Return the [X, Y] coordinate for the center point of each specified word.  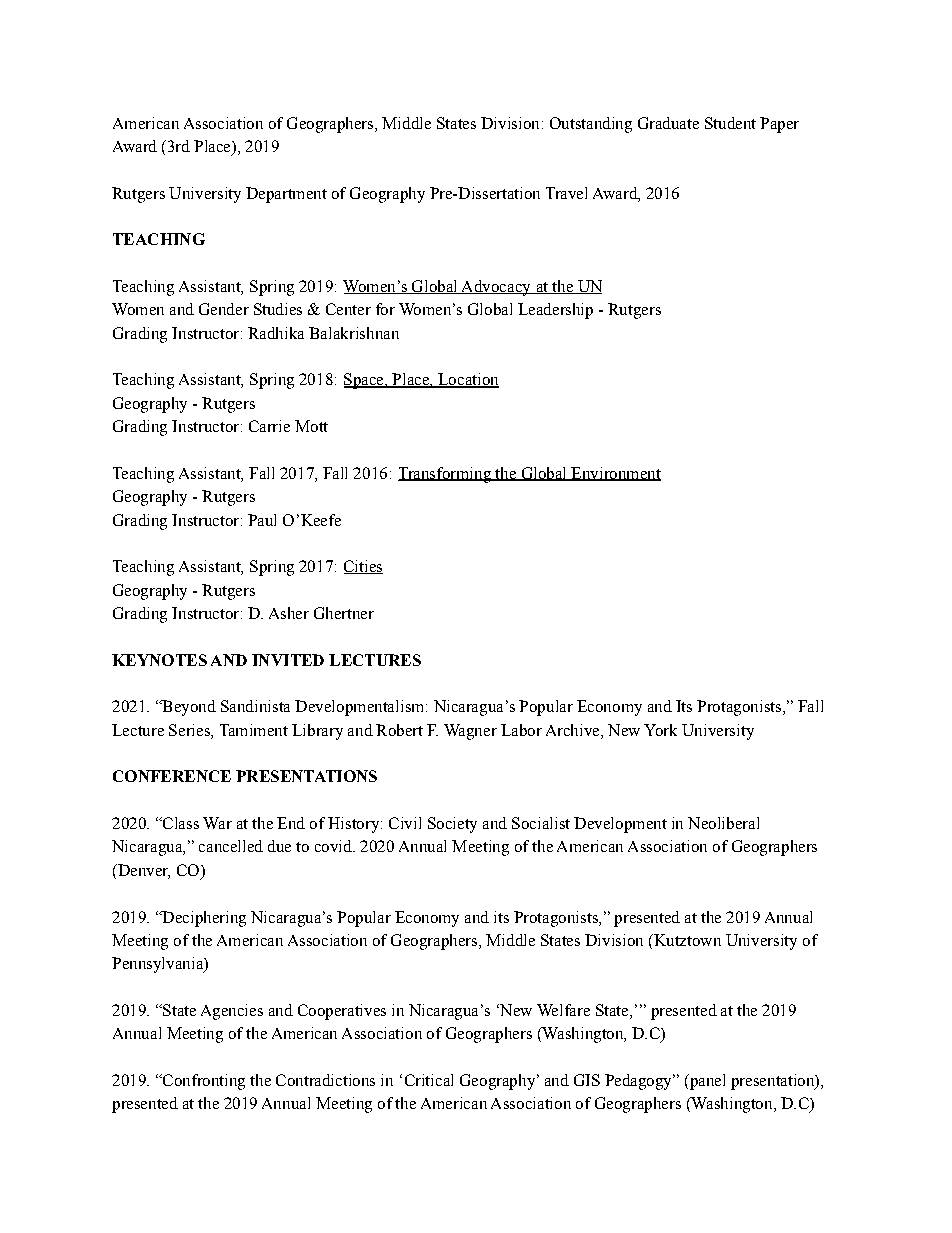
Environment [615, 474]
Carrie [269, 426]
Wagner [470, 732]
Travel [566, 193]
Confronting [202, 1082]
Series [190, 730]
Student [730, 123]
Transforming [445, 475]
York [660, 730]
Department [286, 195]
